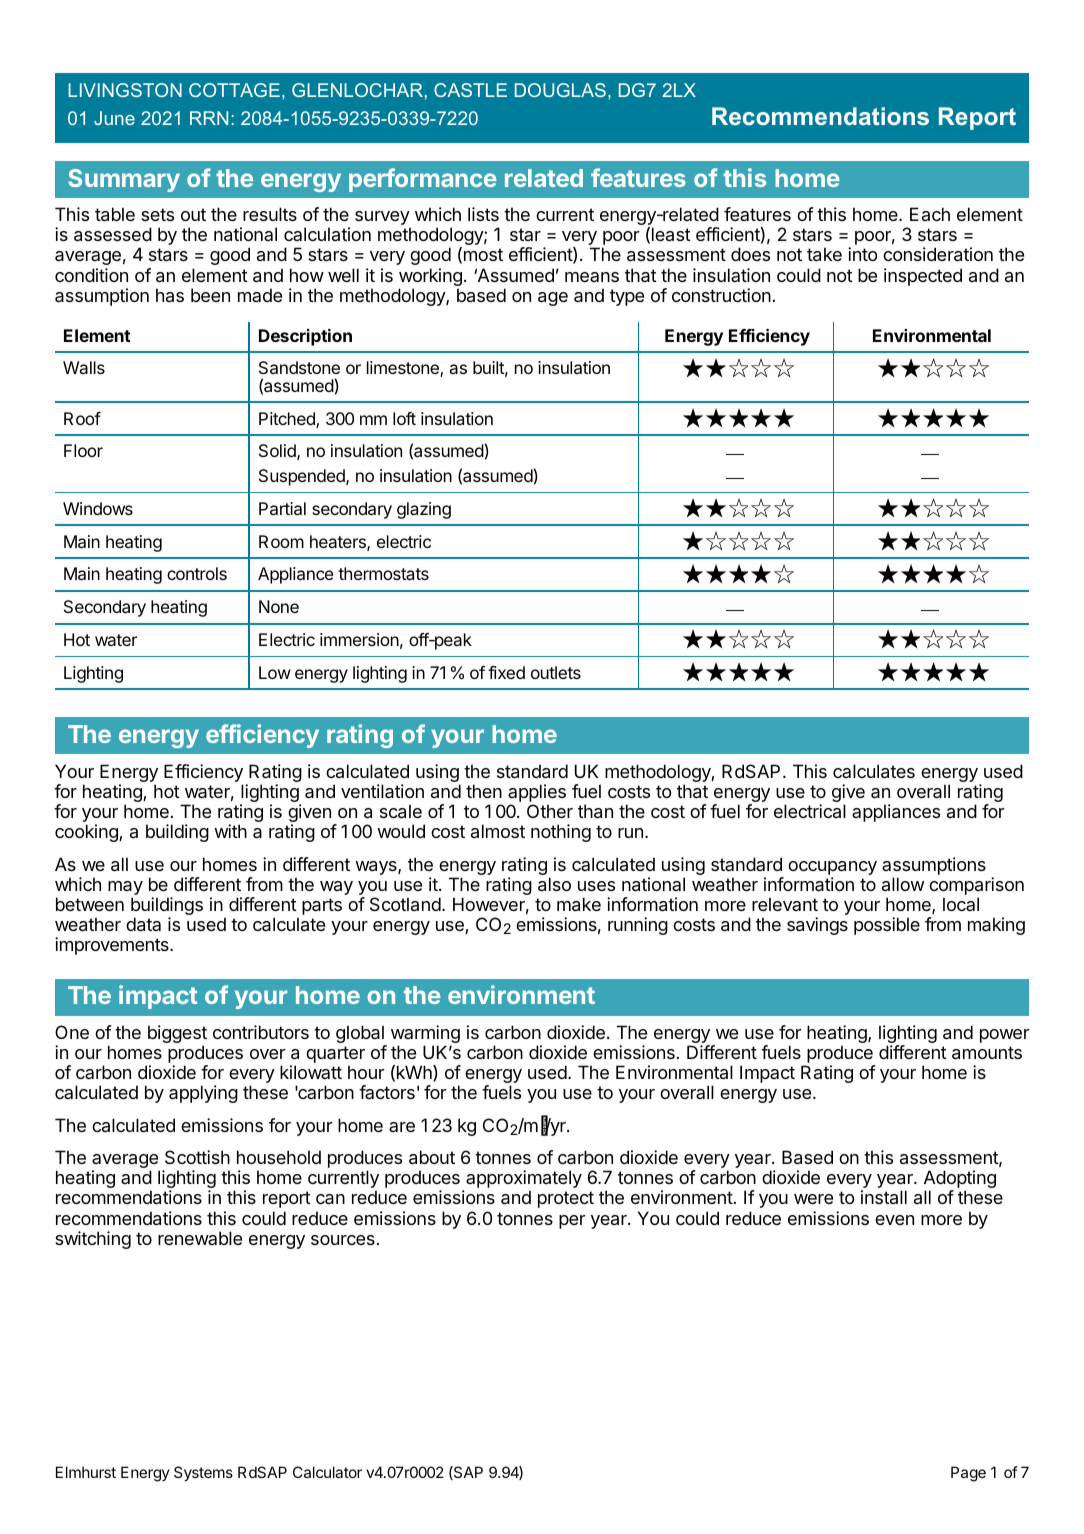 Image resolution: width=1084 pixels, height=1534 pixels. Describe the element at coordinates (209, 118) in the image. I see `RRN` at that location.
